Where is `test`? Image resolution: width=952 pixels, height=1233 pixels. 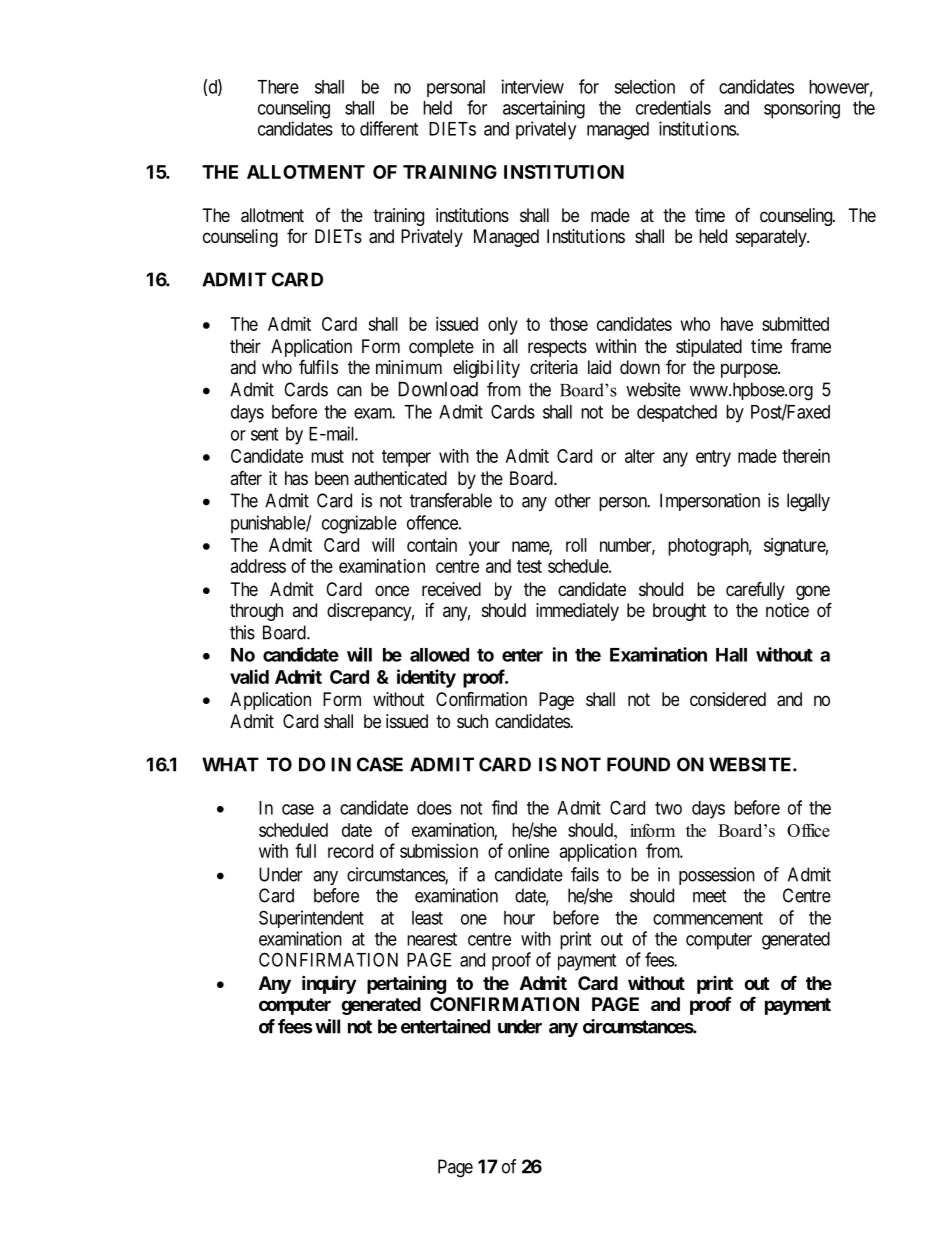 test is located at coordinates (529, 566).
